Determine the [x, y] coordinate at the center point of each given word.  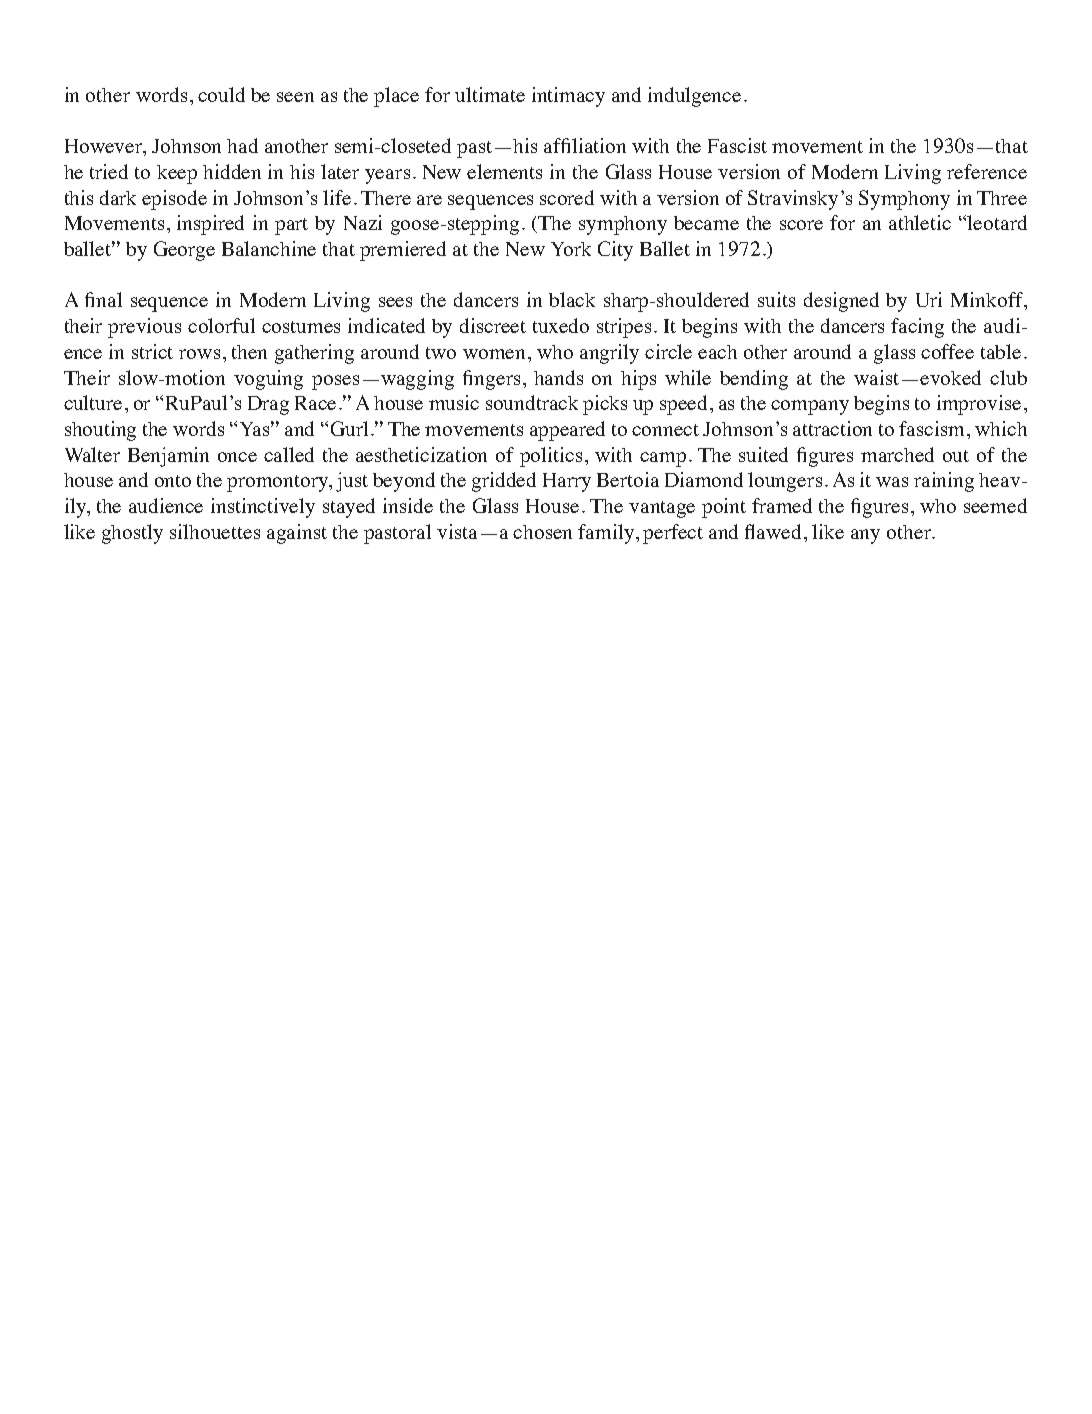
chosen [542, 532]
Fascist [737, 145]
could [221, 94]
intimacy [568, 97]
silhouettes [215, 531]
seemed [995, 505]
